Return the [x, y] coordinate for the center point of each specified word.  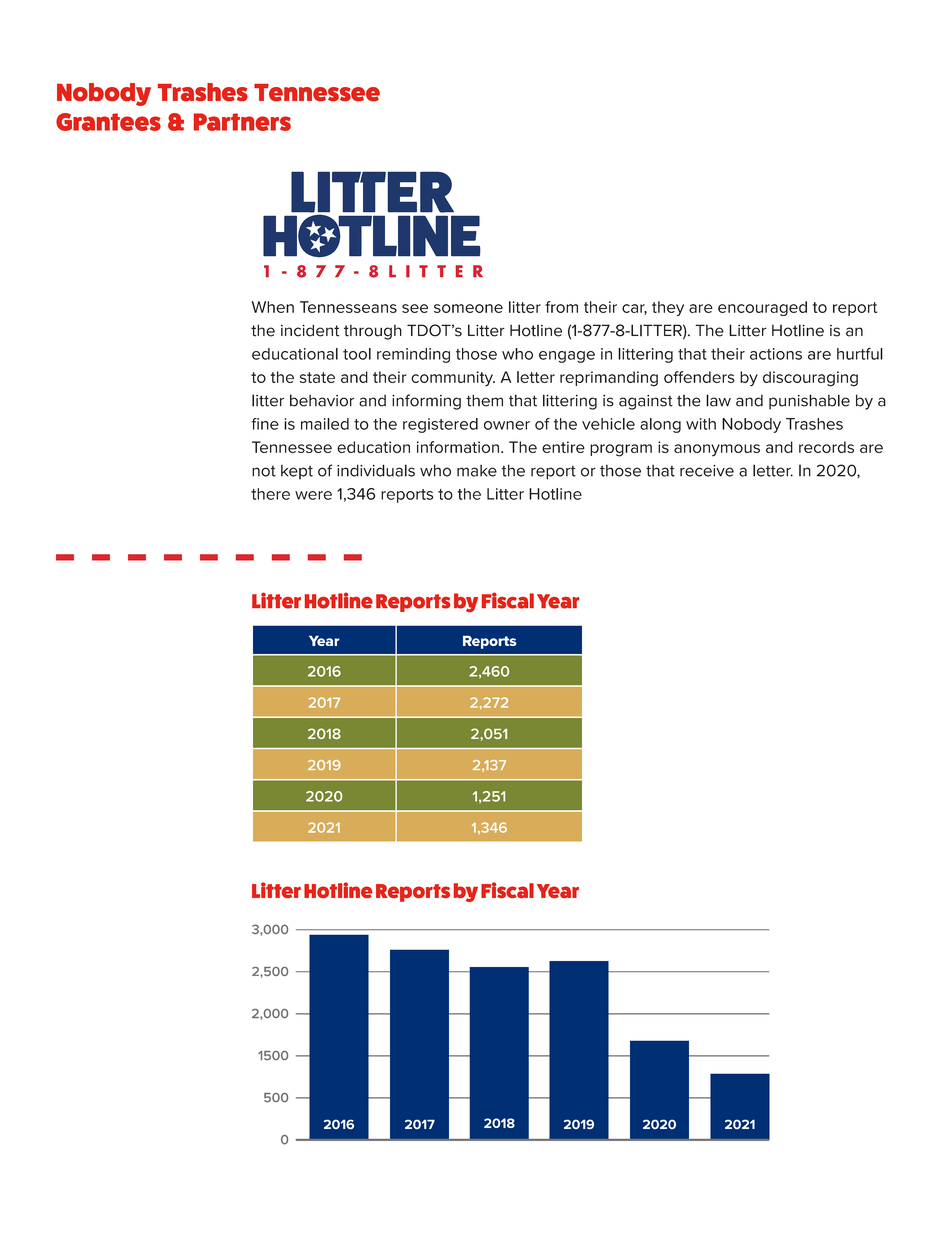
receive [707, 471]
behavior [322, 400]
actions [776, 354]
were [313, 495]
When [273, 307]
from [561, 307]
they [668, 308]
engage [567, 357]
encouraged [762, 308]
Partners [242, 122]
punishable [809, 401]
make [477, 471]
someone [468, 308]
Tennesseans [348, 307]
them [484, 400]
